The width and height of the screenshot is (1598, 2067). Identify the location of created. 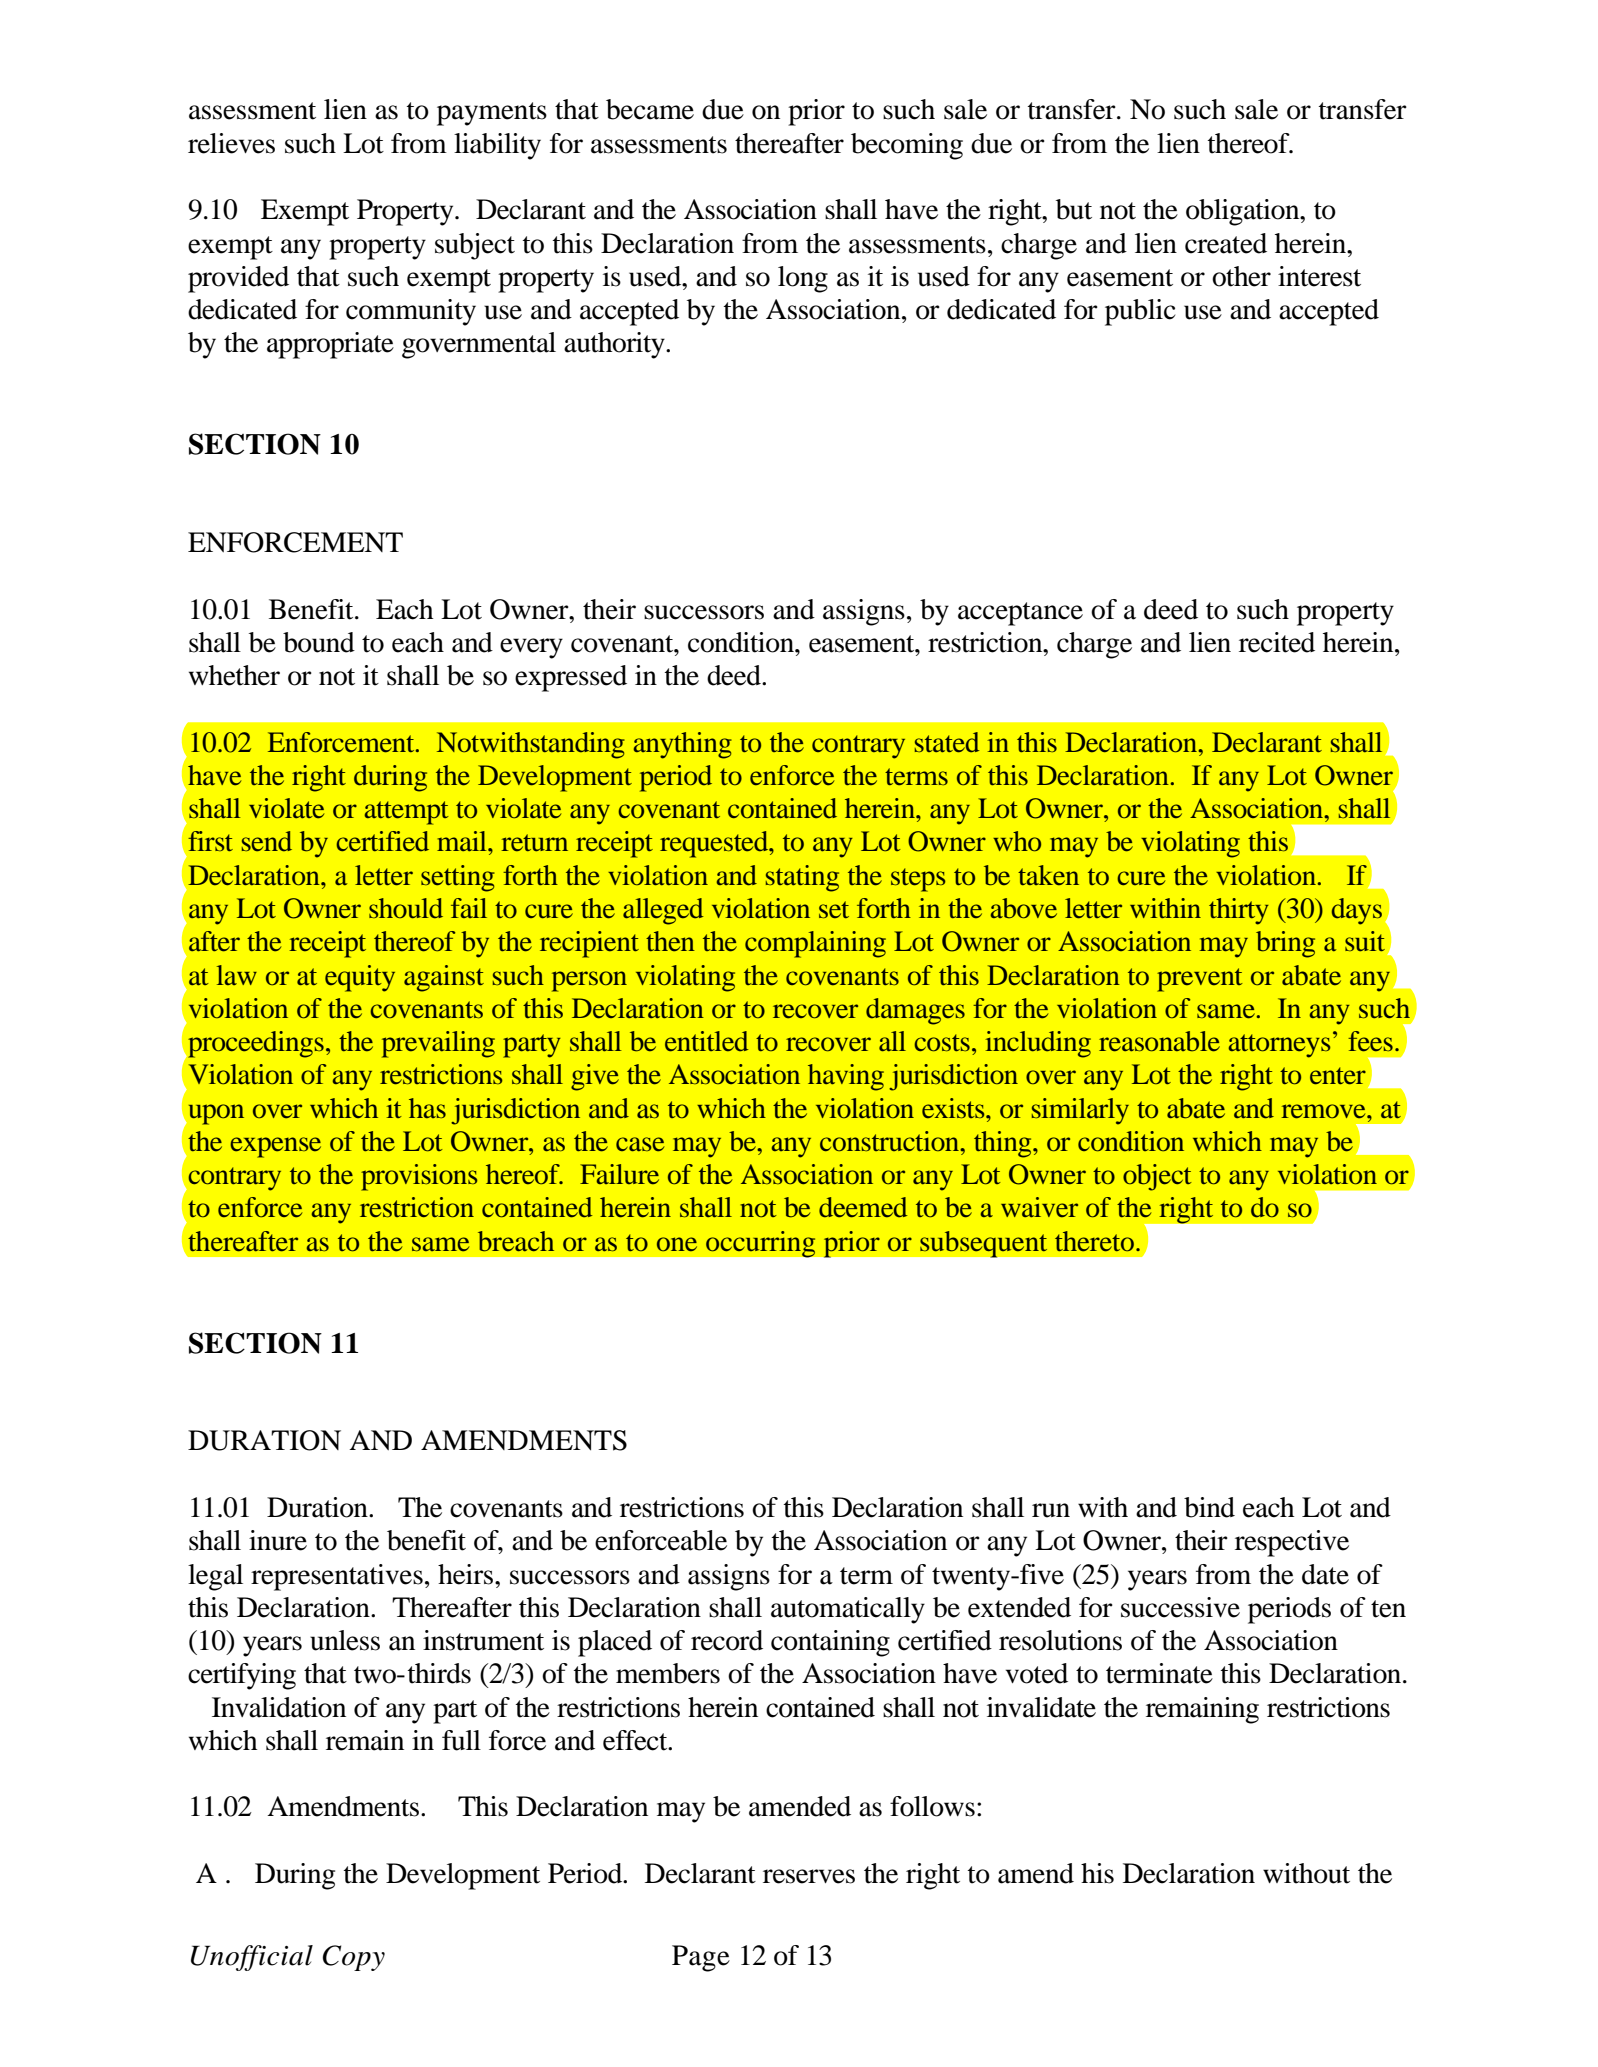
(1226, 243).
